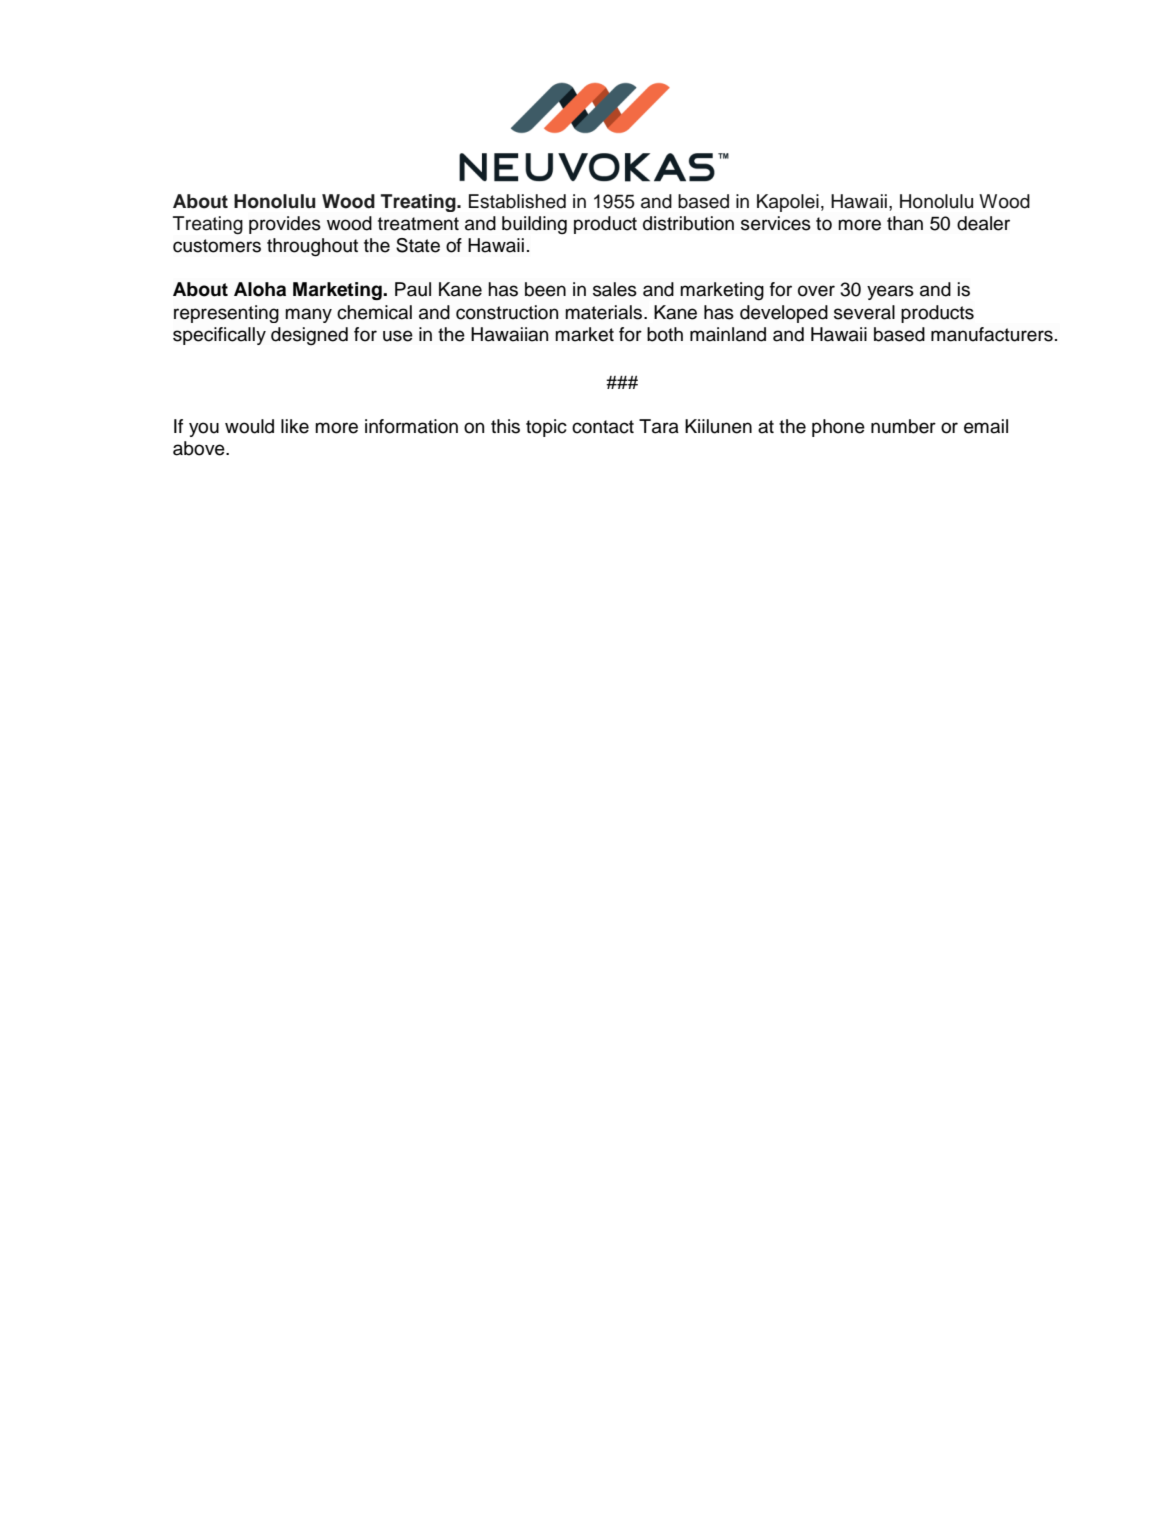  I want to click on like, so click(295, 426).
